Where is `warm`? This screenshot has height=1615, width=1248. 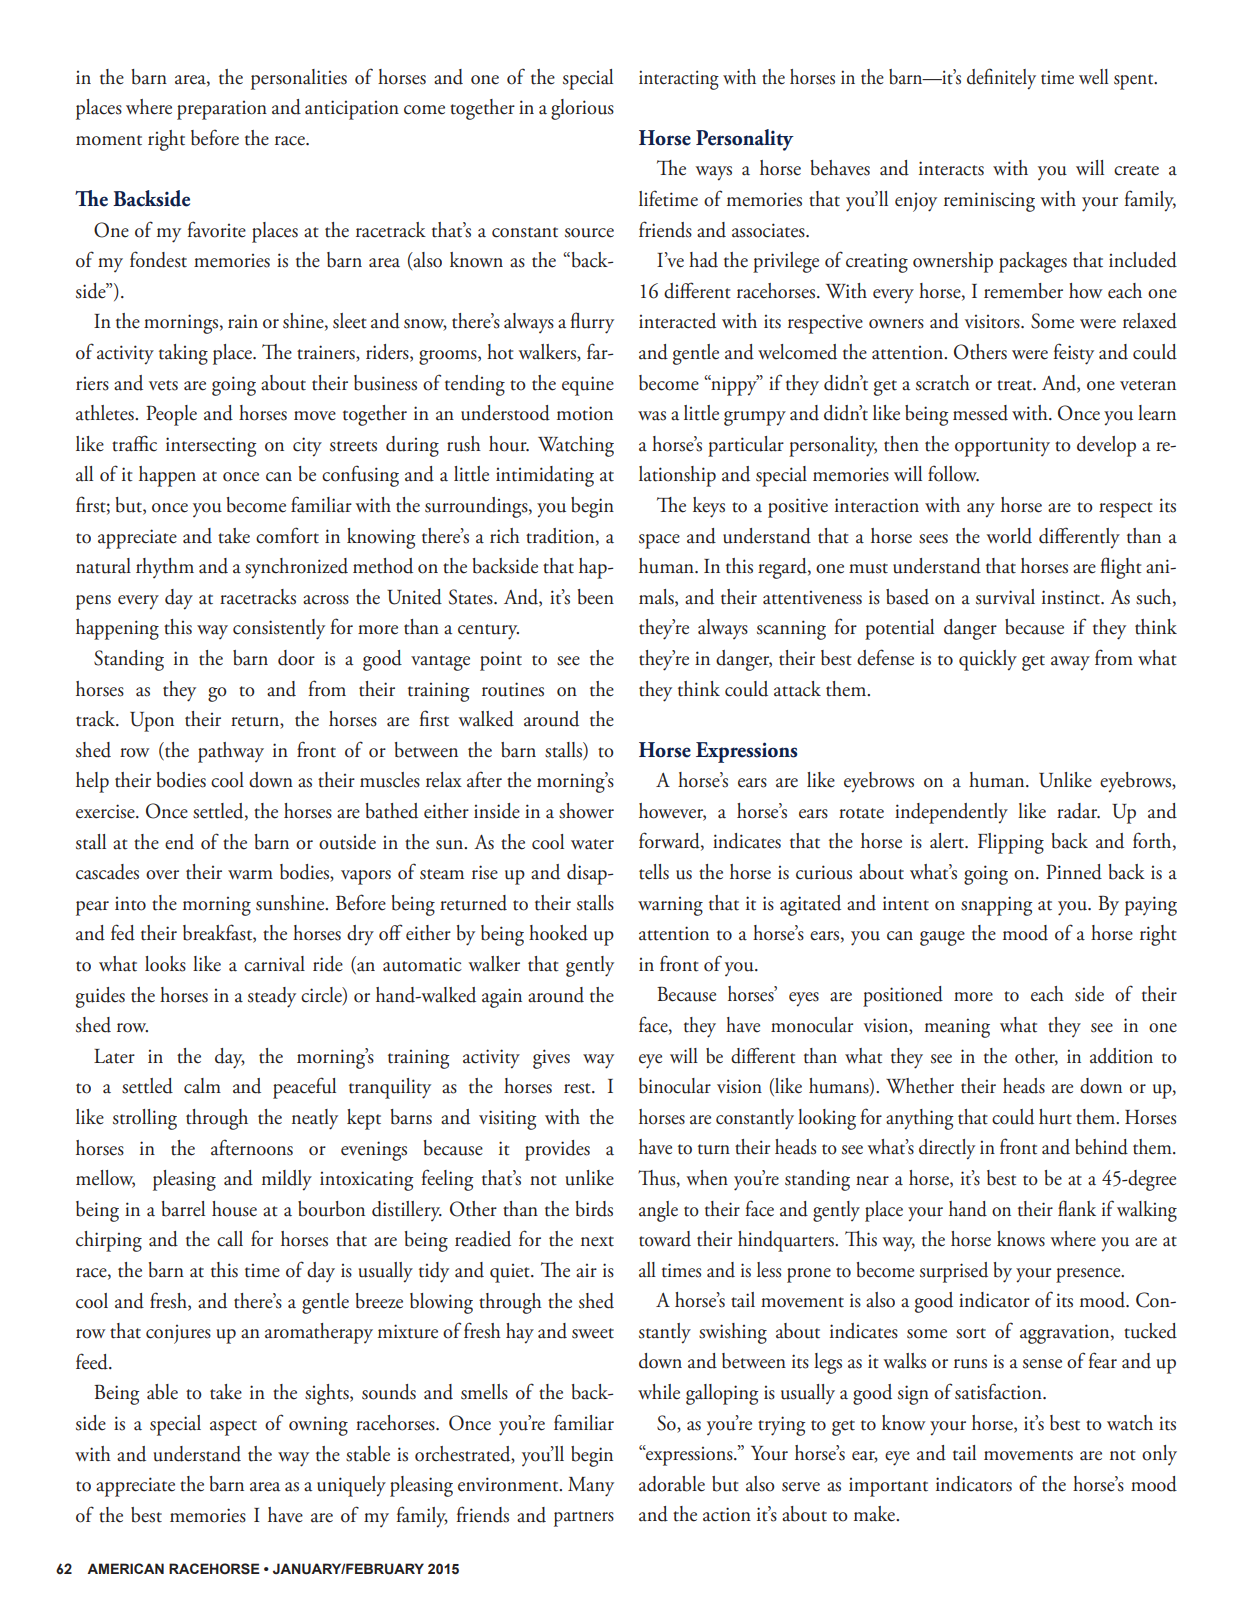 warm is located at coordinates (250, 875).
